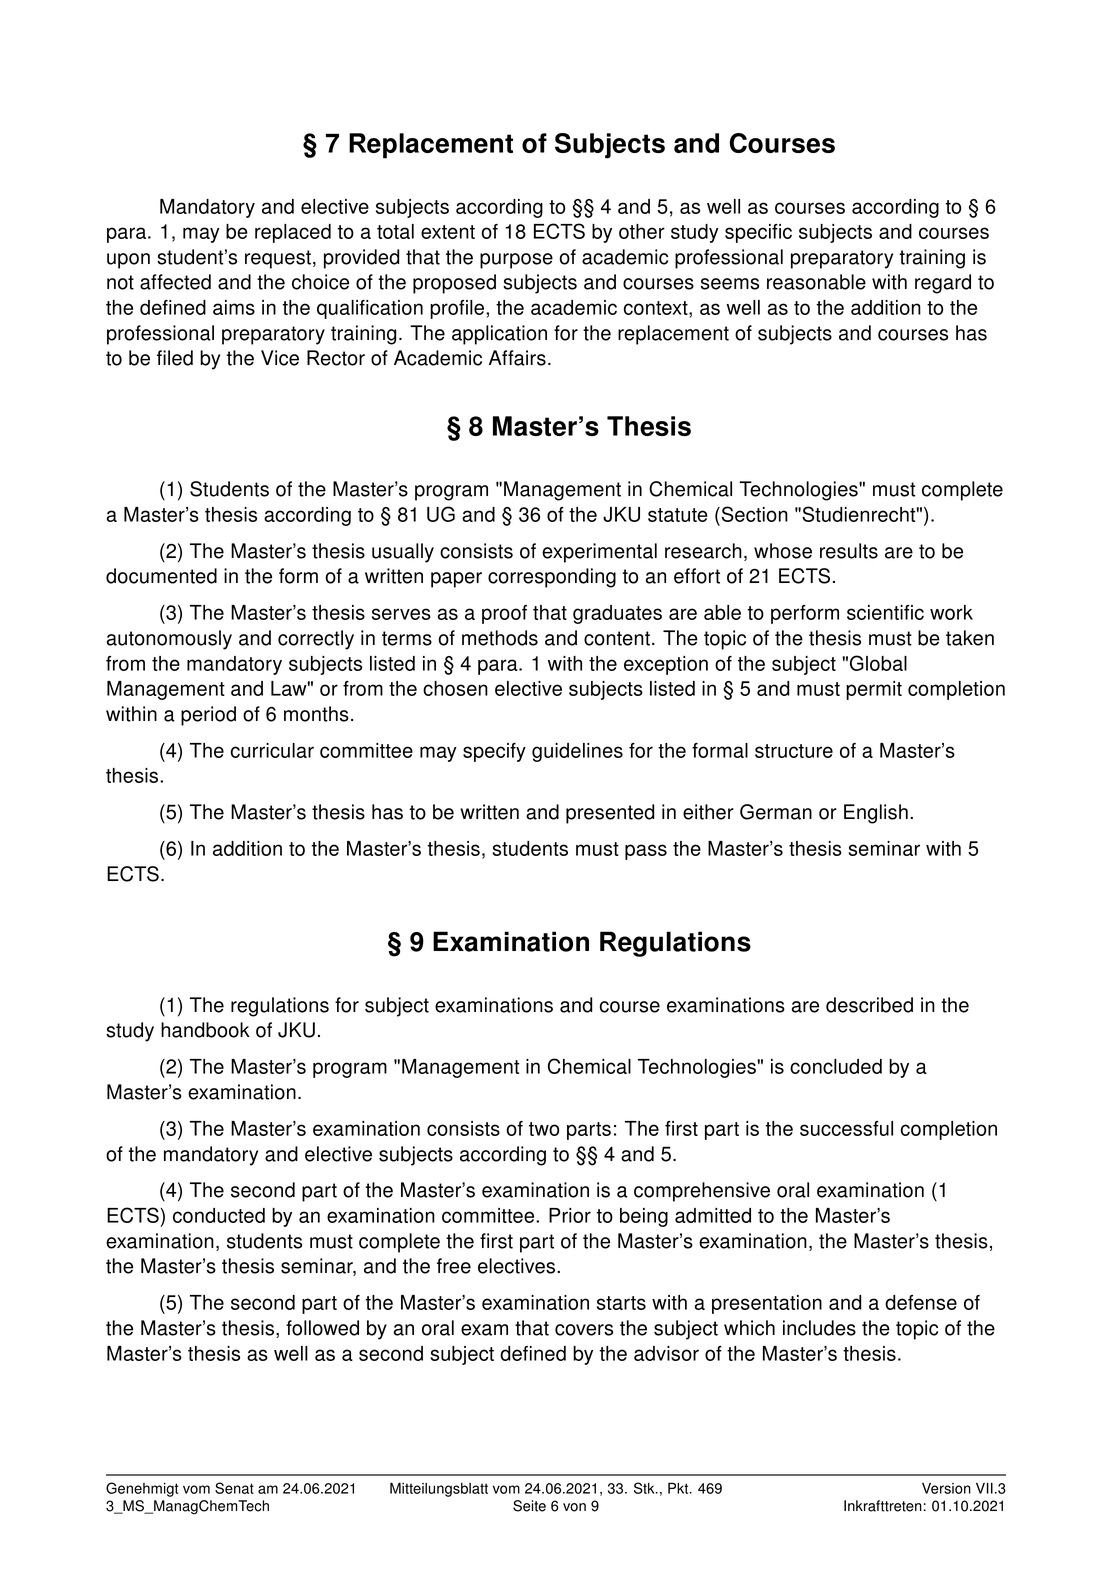 Image resolution: width=1112 pixels, height=1573 pixels. What do you see at coordinates (175, 282) in the screenshot?
I see `affected` at bounding box center [175, 282].
